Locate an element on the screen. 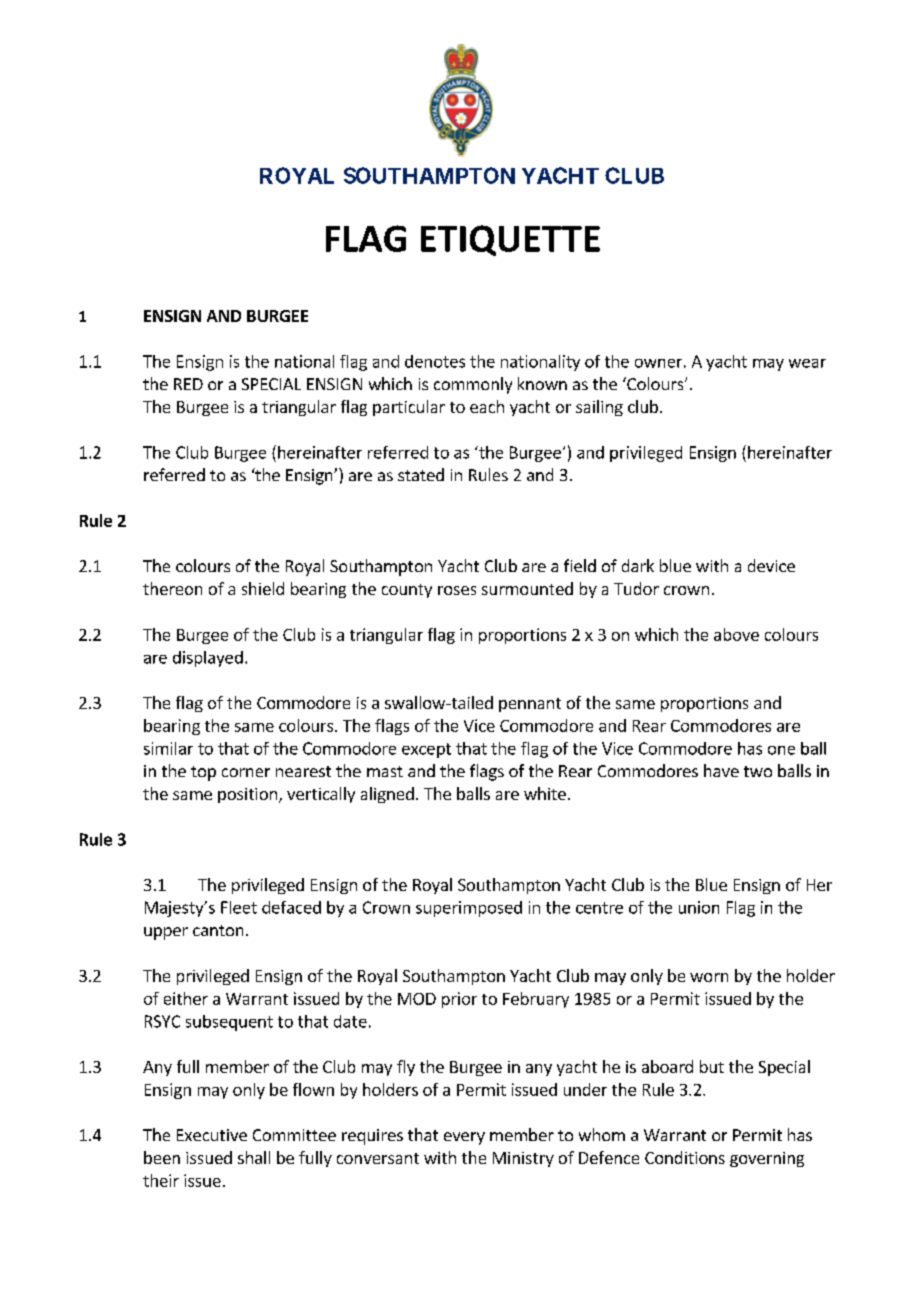  ETIQUETTE is located at coordinates (510, 240).
